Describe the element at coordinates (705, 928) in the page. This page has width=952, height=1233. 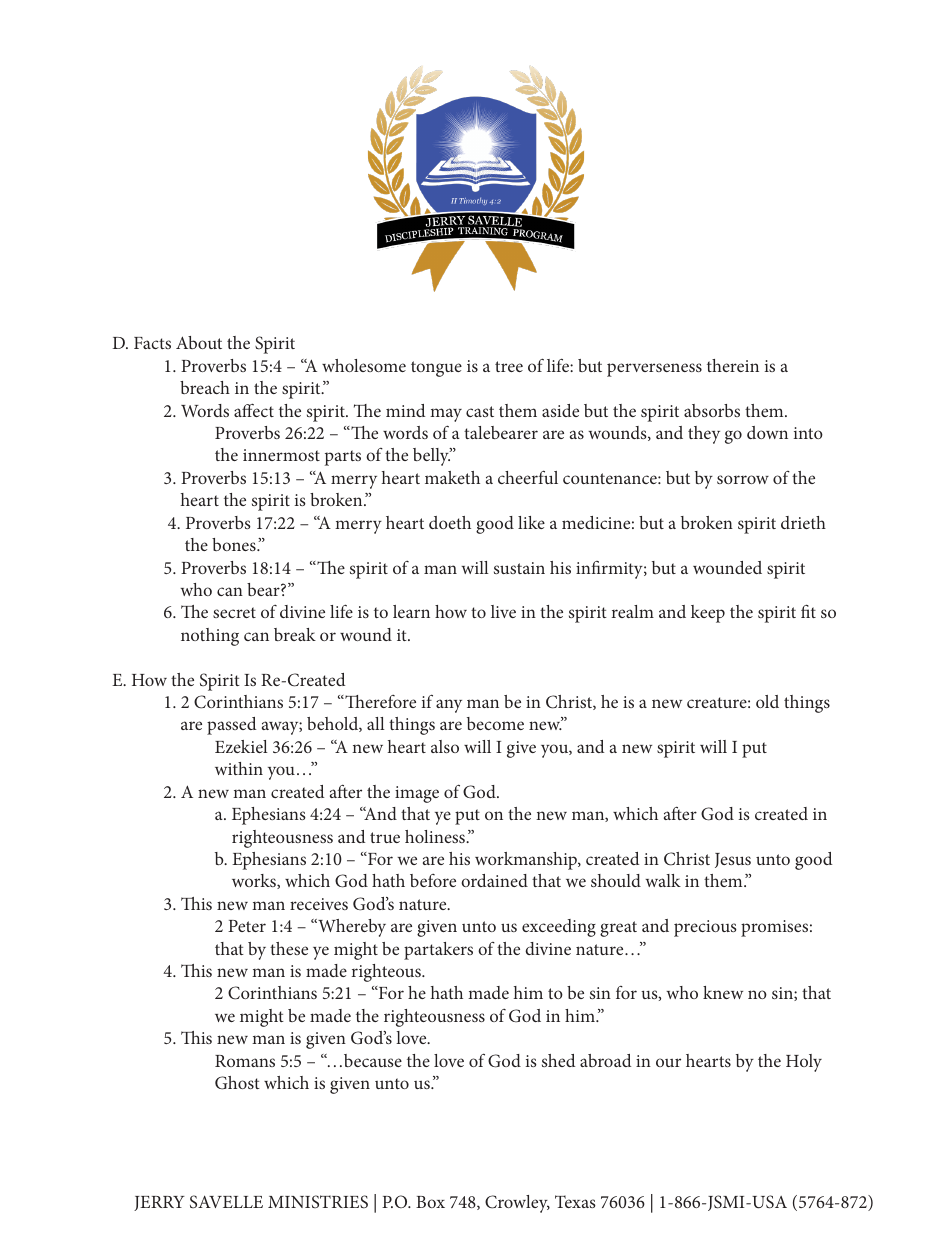
I see `precious` at that location.
